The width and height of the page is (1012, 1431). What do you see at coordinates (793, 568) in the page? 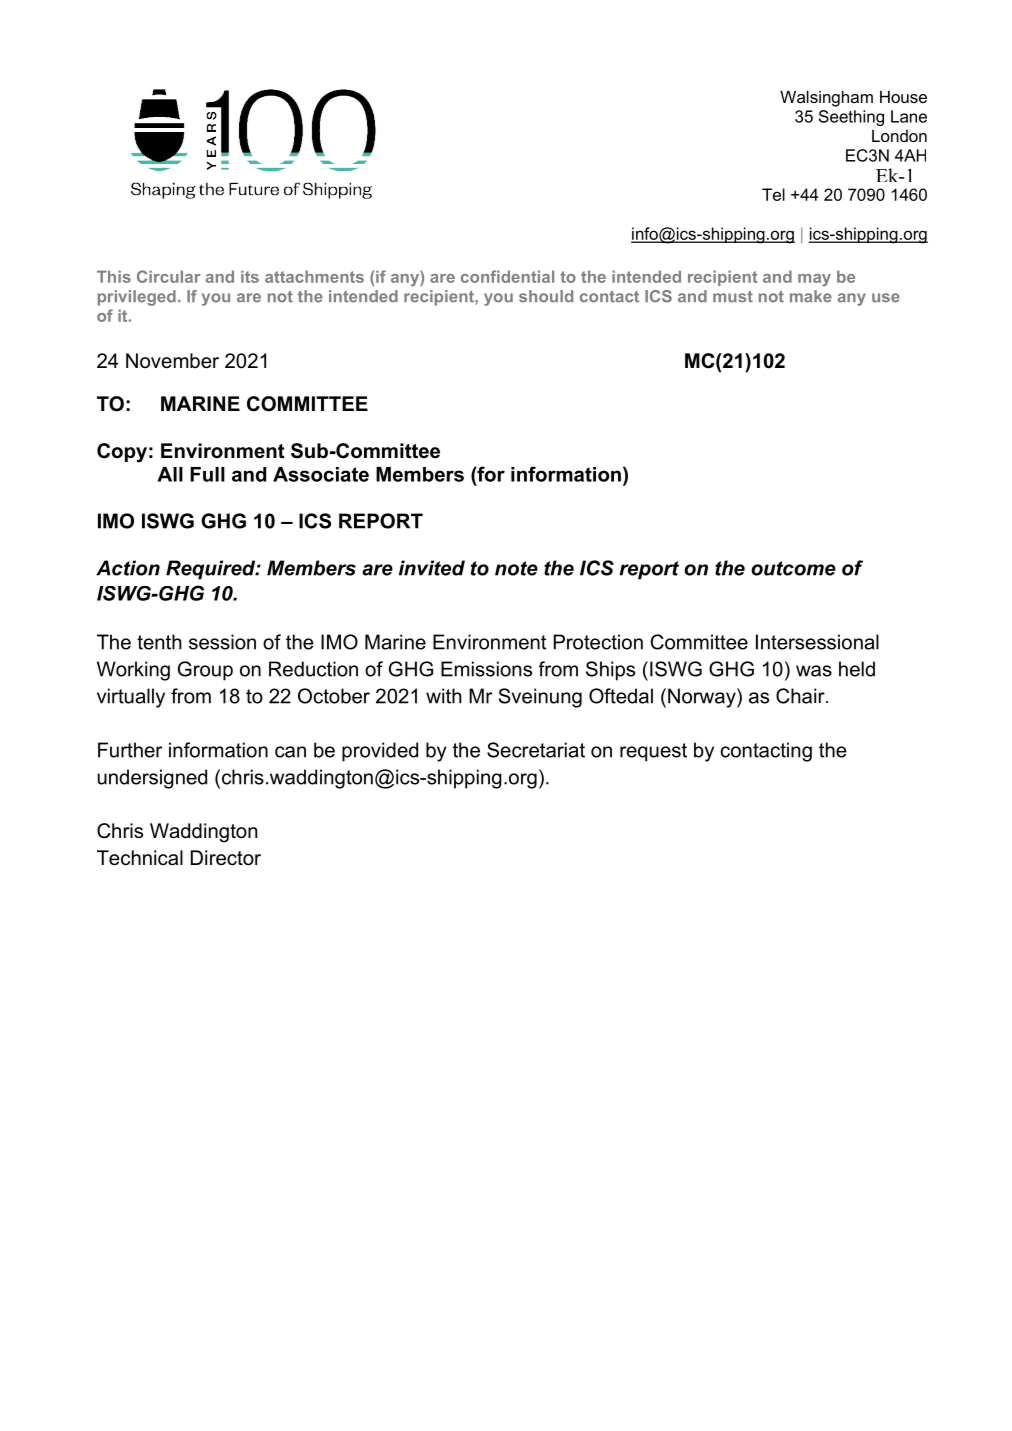
I see `outcome` at bounding box center [793, 568].
